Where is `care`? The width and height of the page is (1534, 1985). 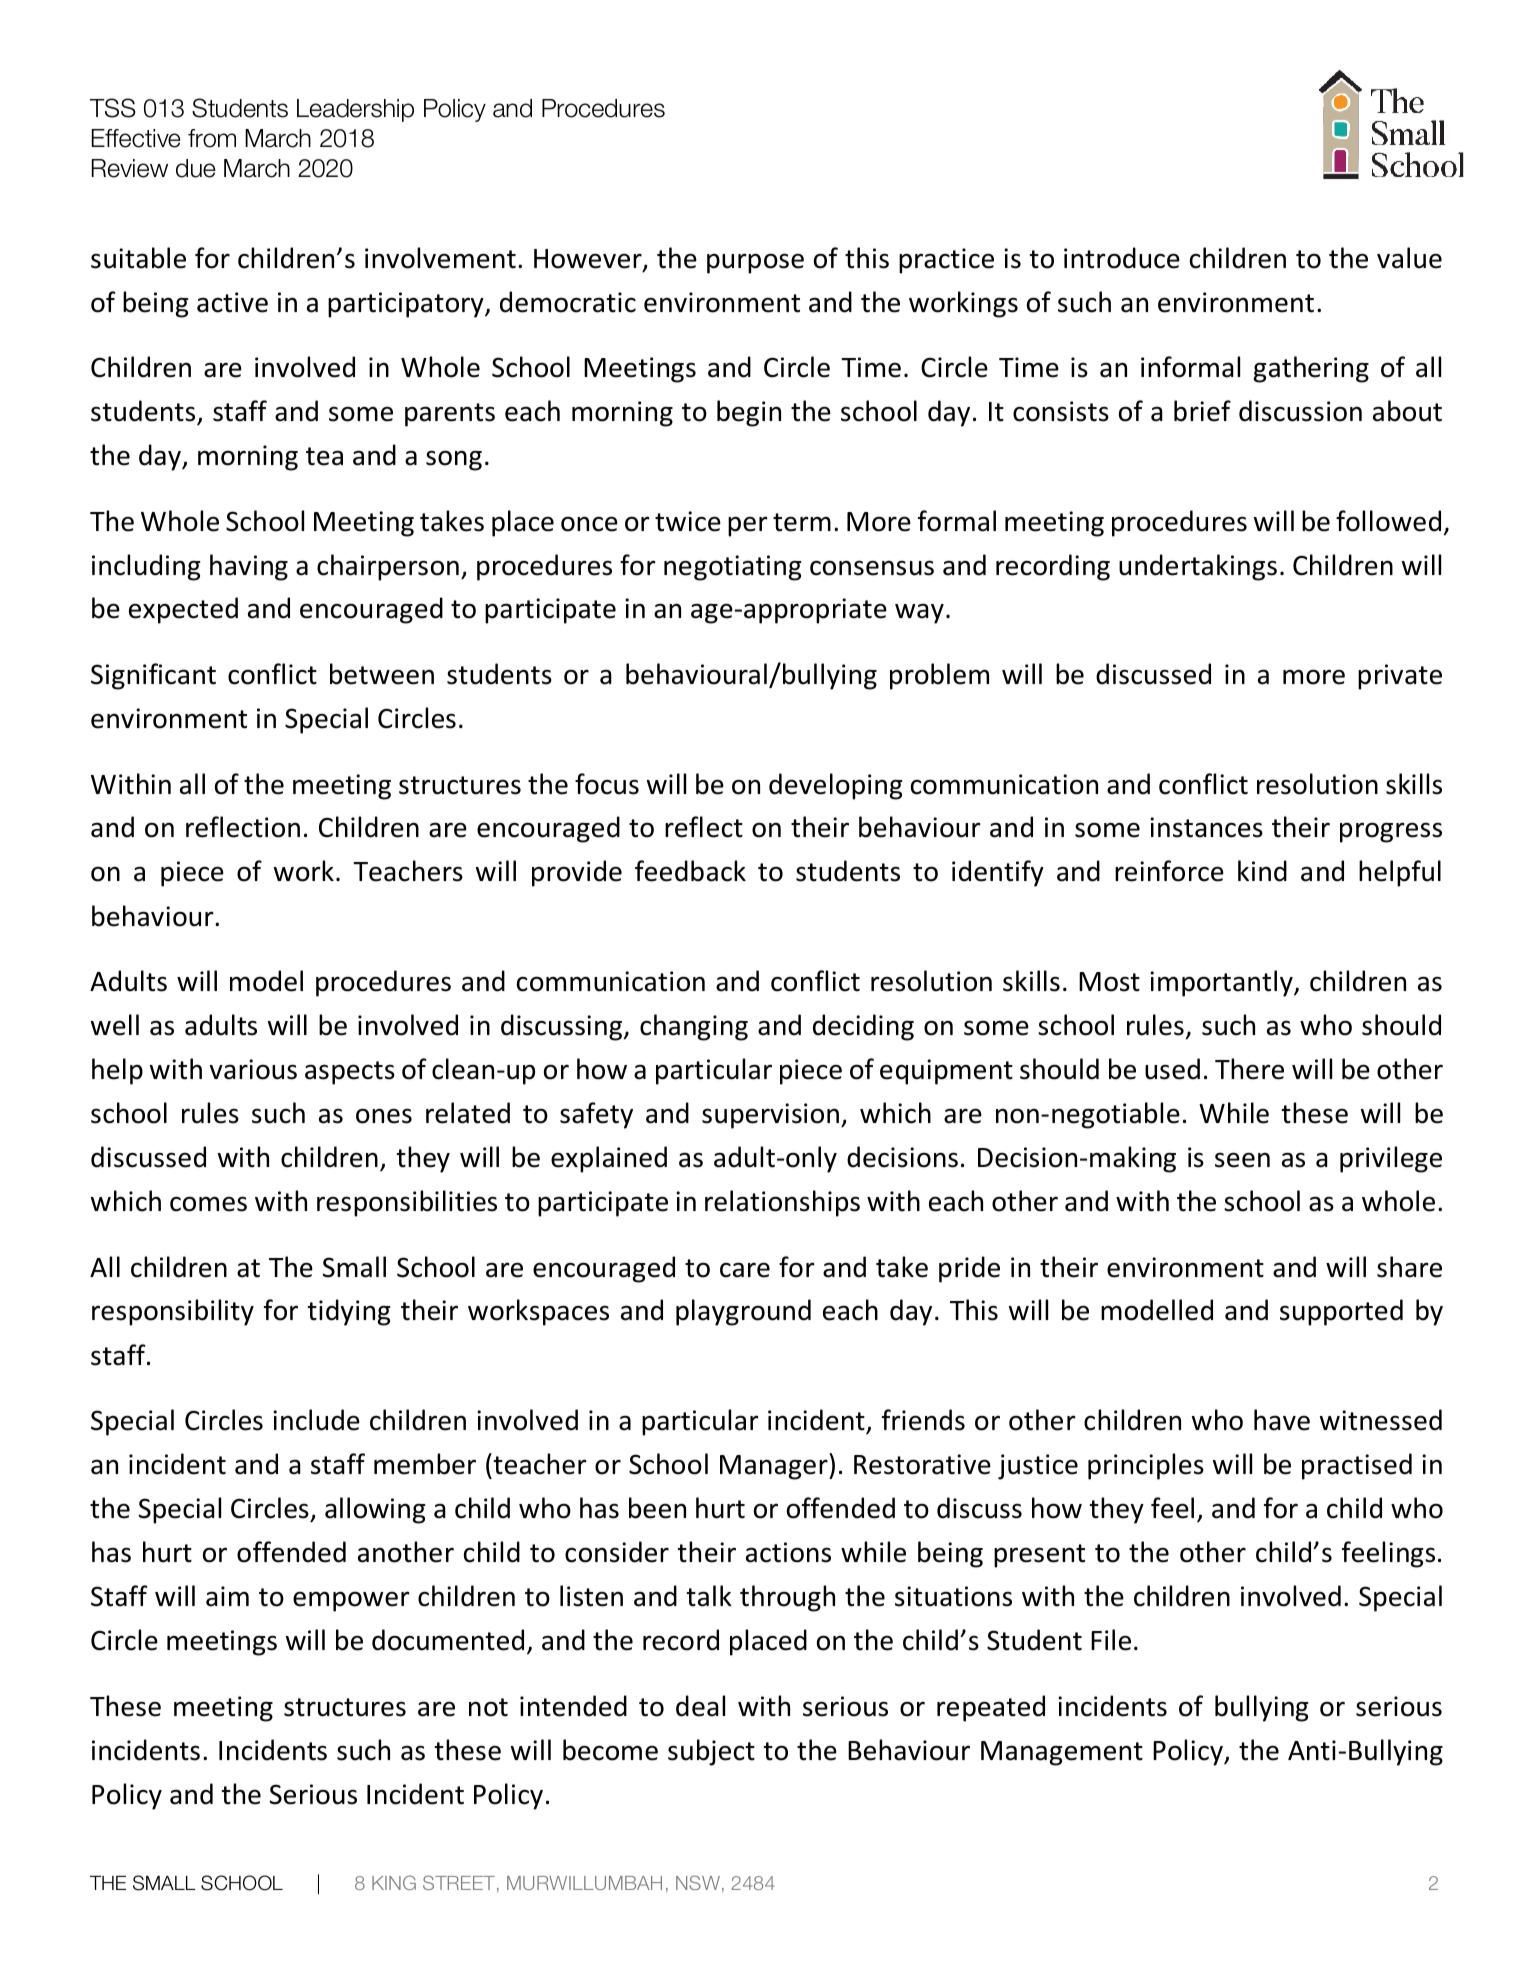 care is located at coordinates (745, 1270).
